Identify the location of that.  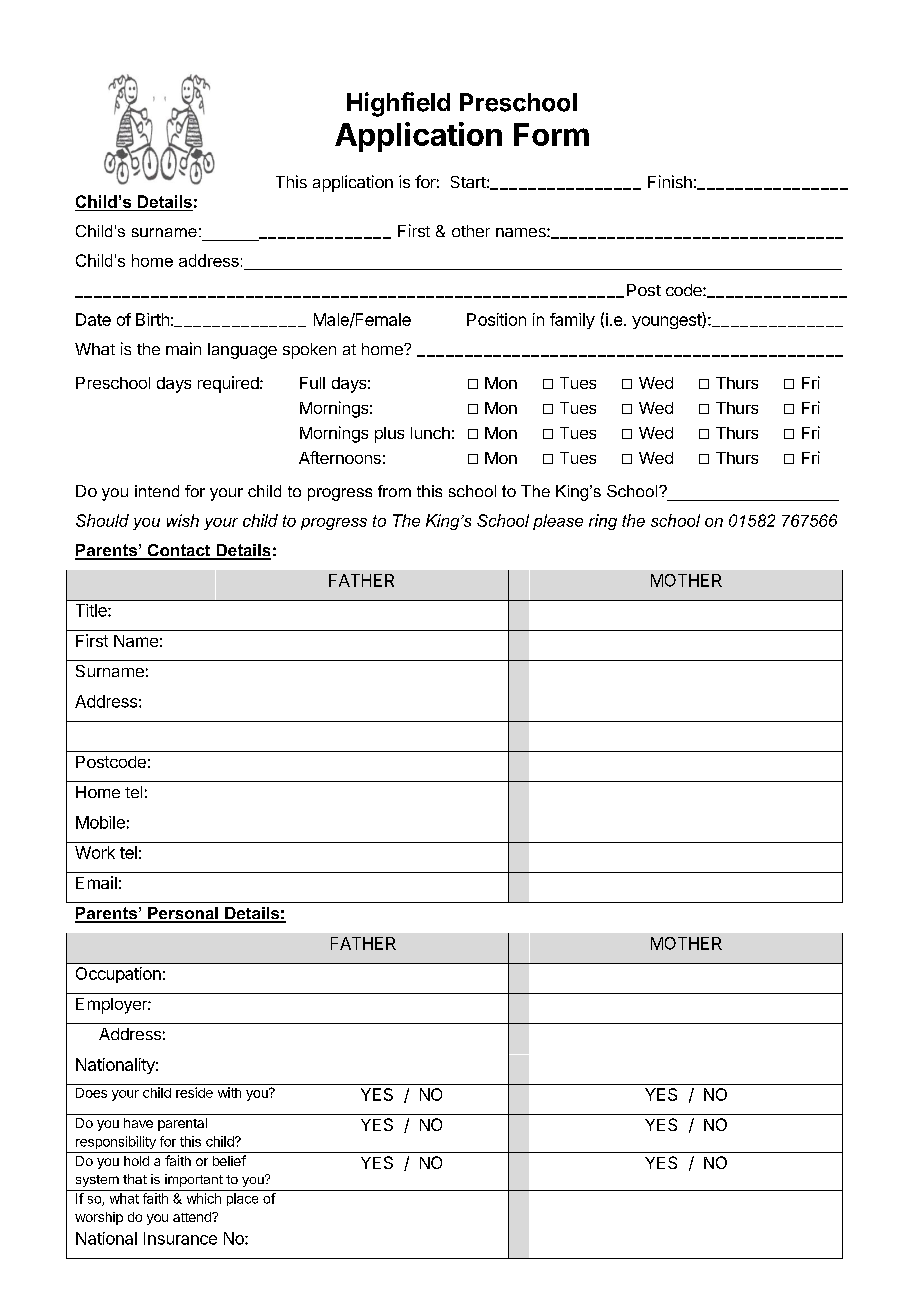
(135, 1179).
